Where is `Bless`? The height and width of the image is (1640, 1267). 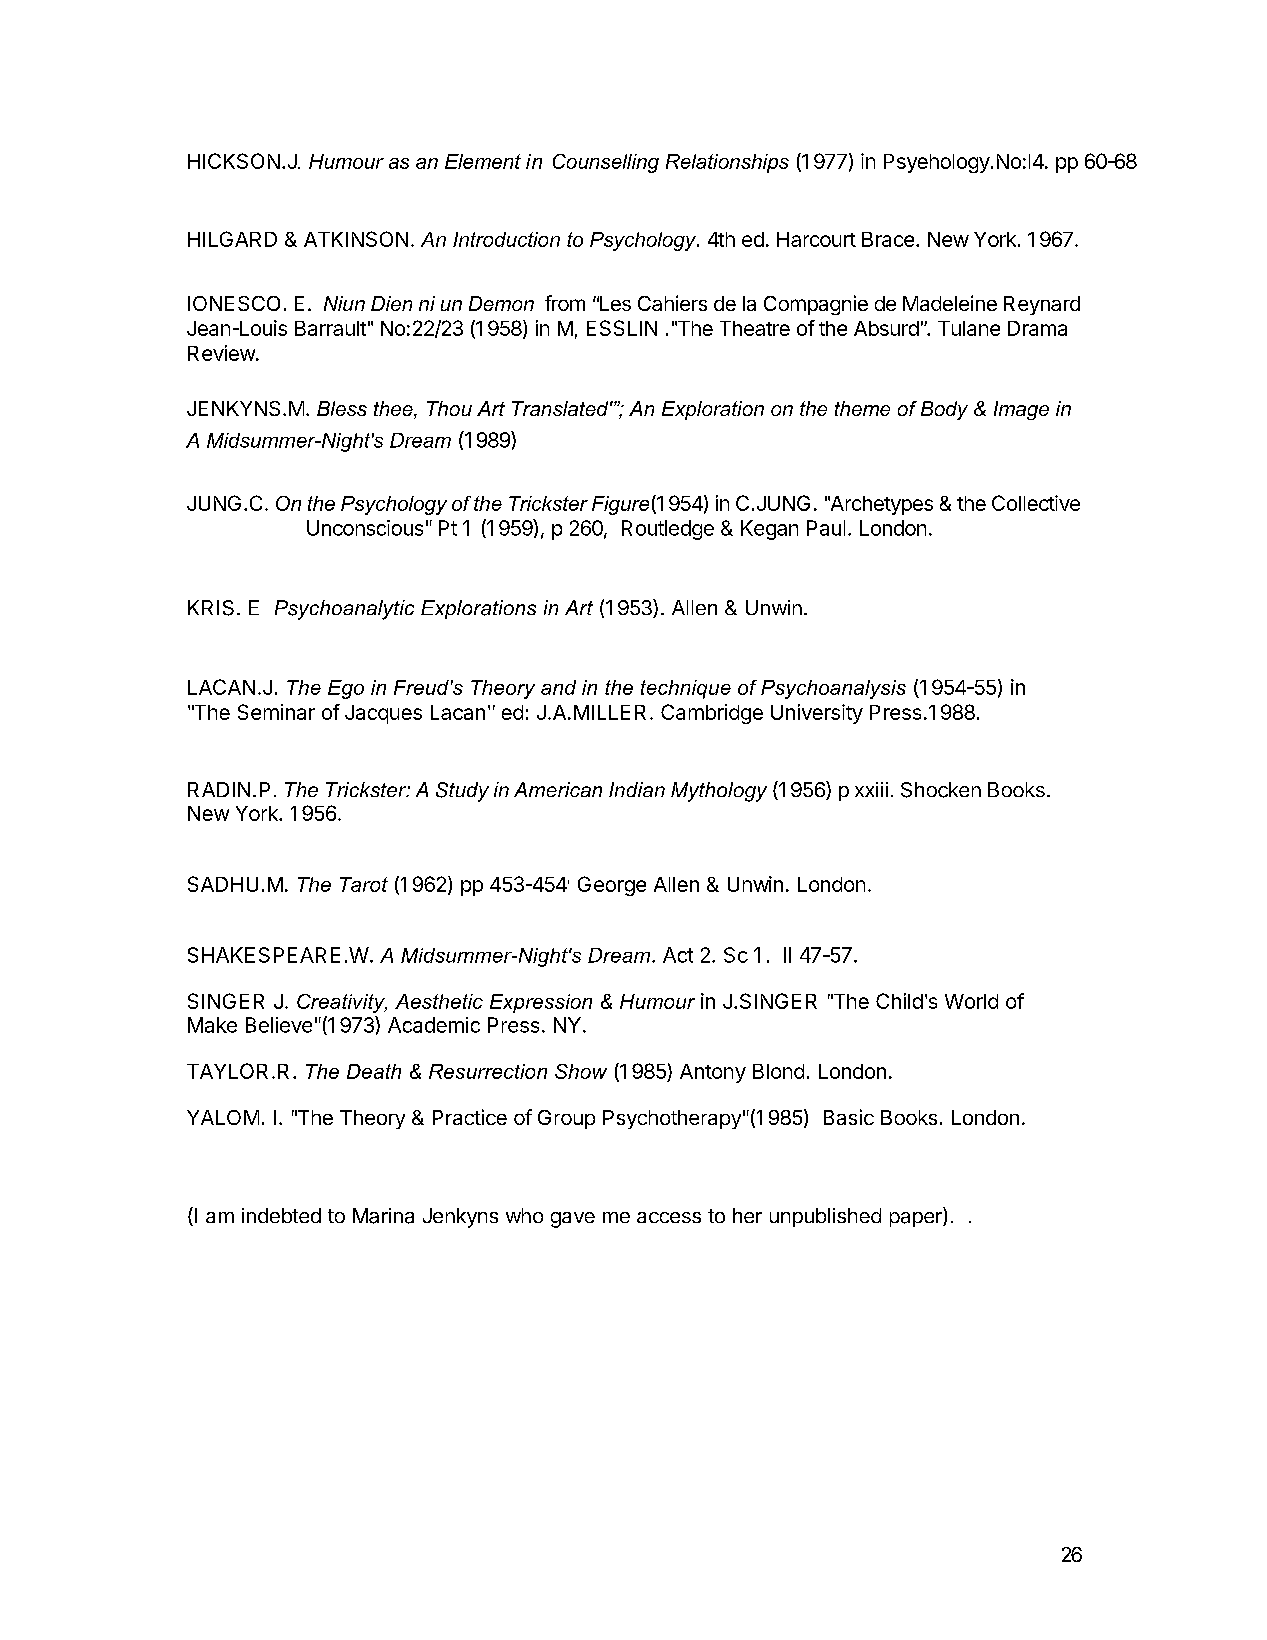
Bless is located at coordinates (342, 408).
